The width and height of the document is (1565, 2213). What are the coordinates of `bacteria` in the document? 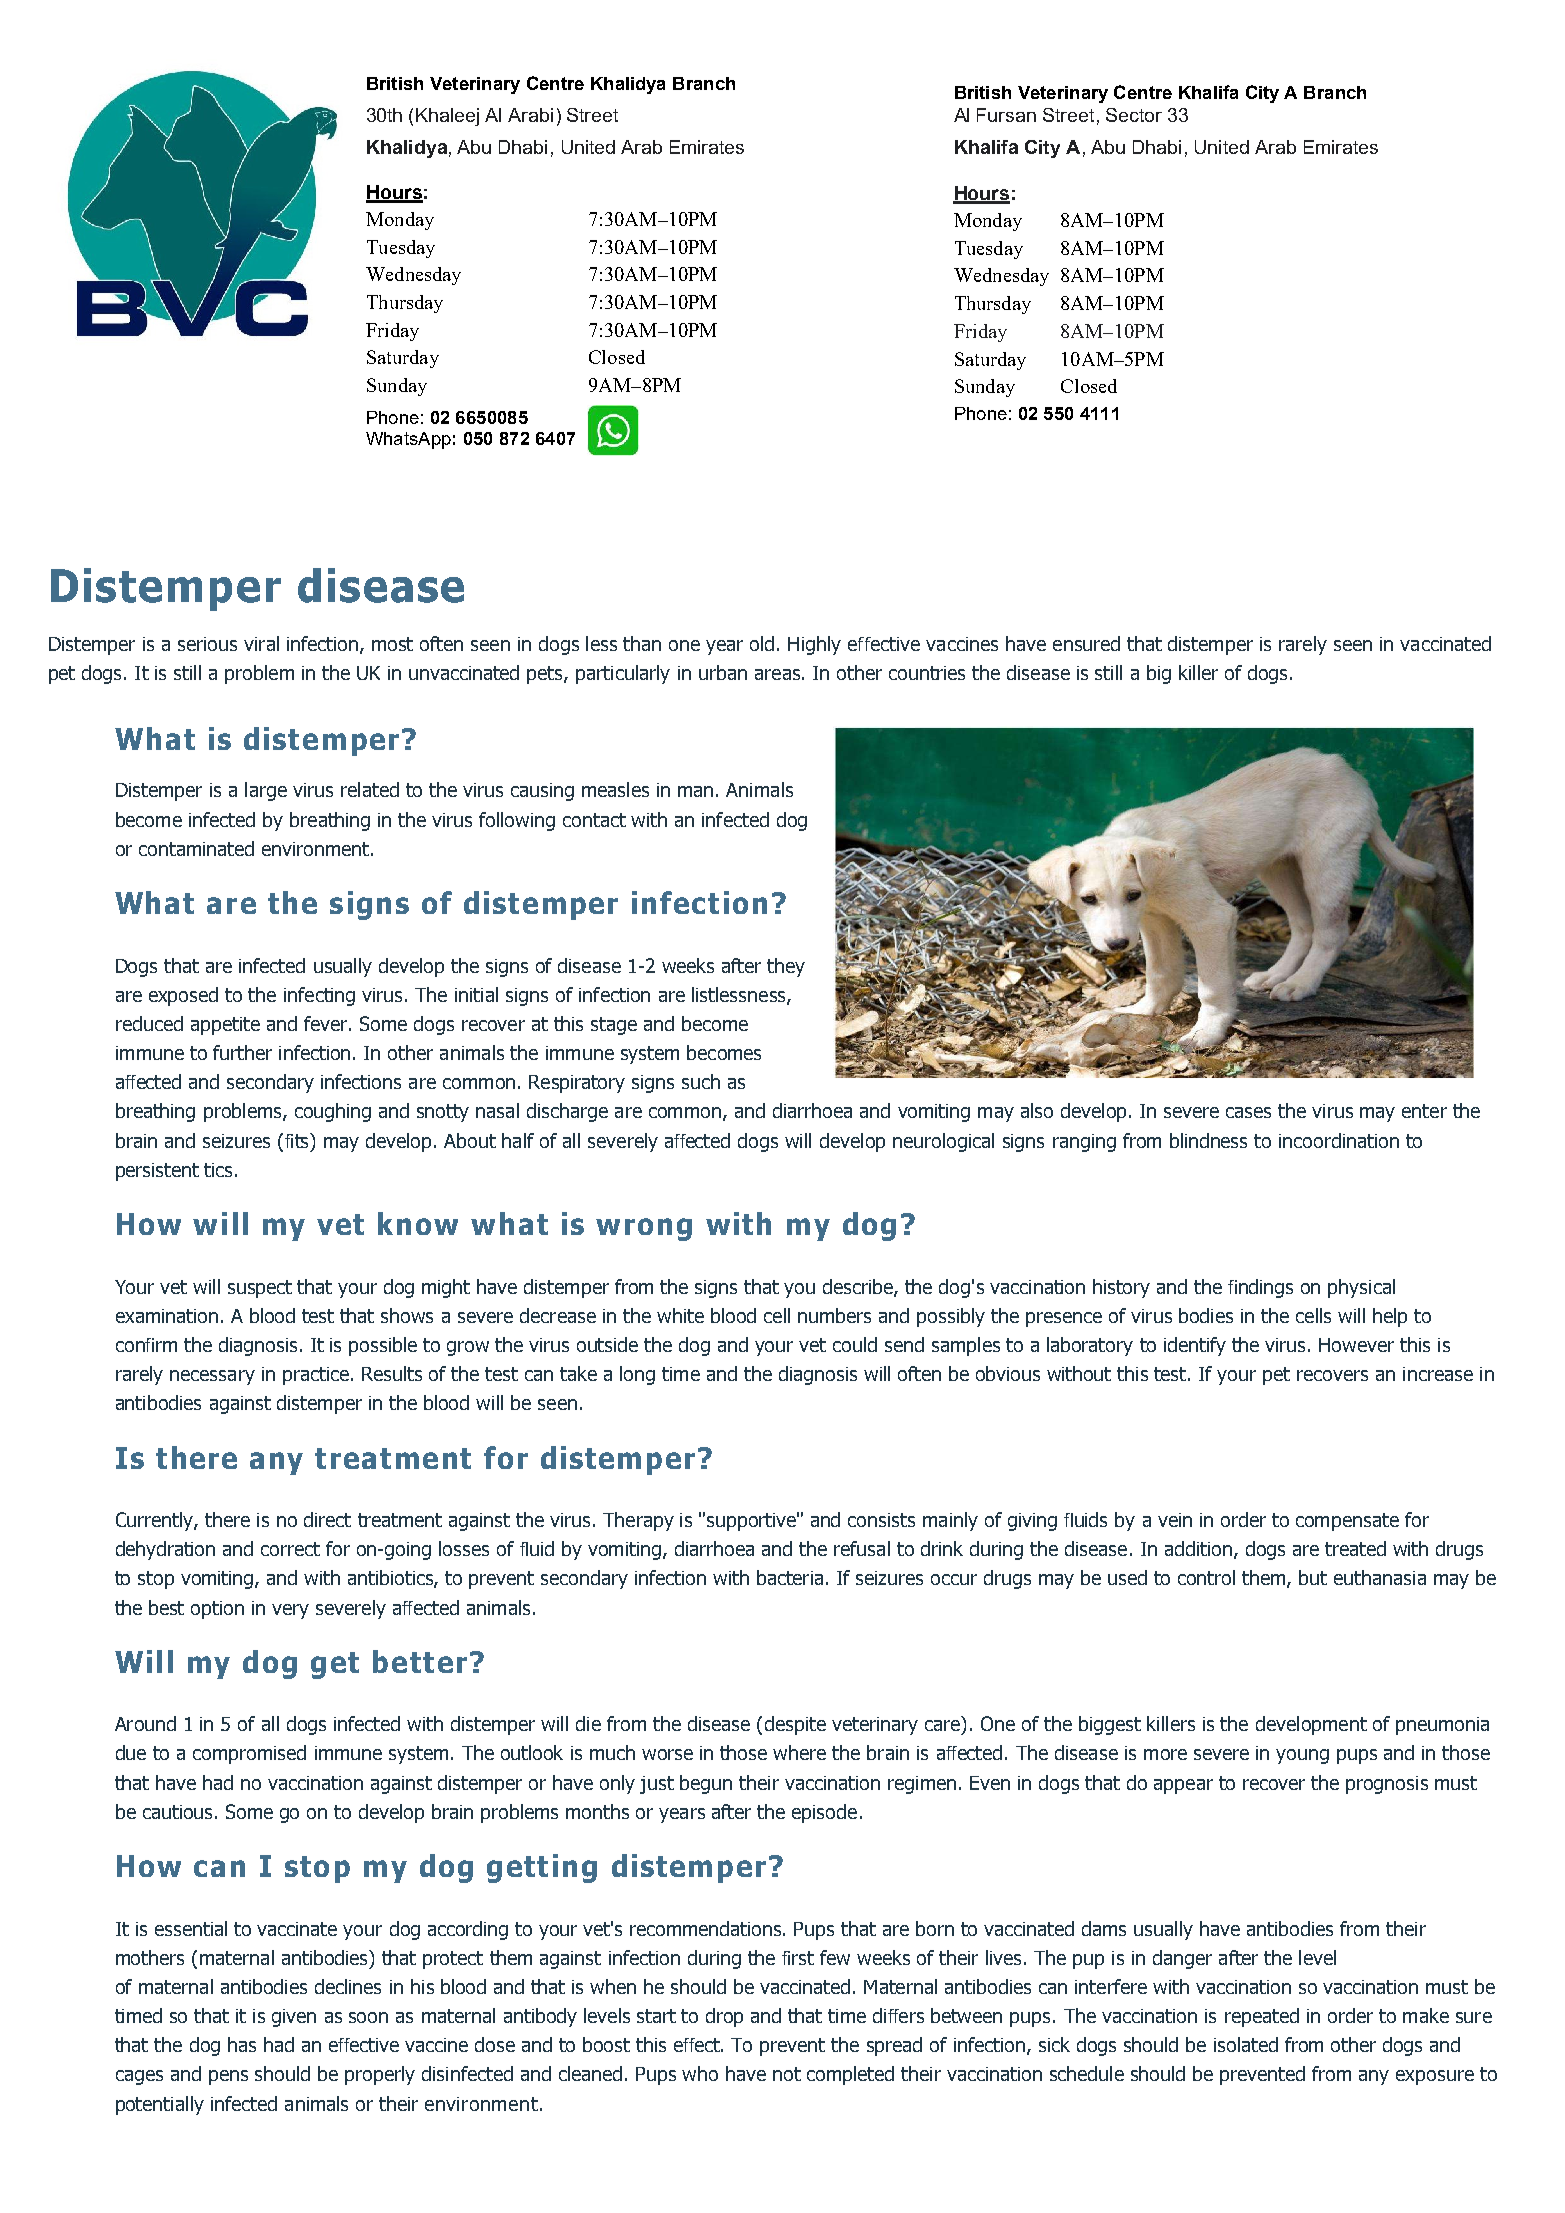 It's located at (790, 1577).
